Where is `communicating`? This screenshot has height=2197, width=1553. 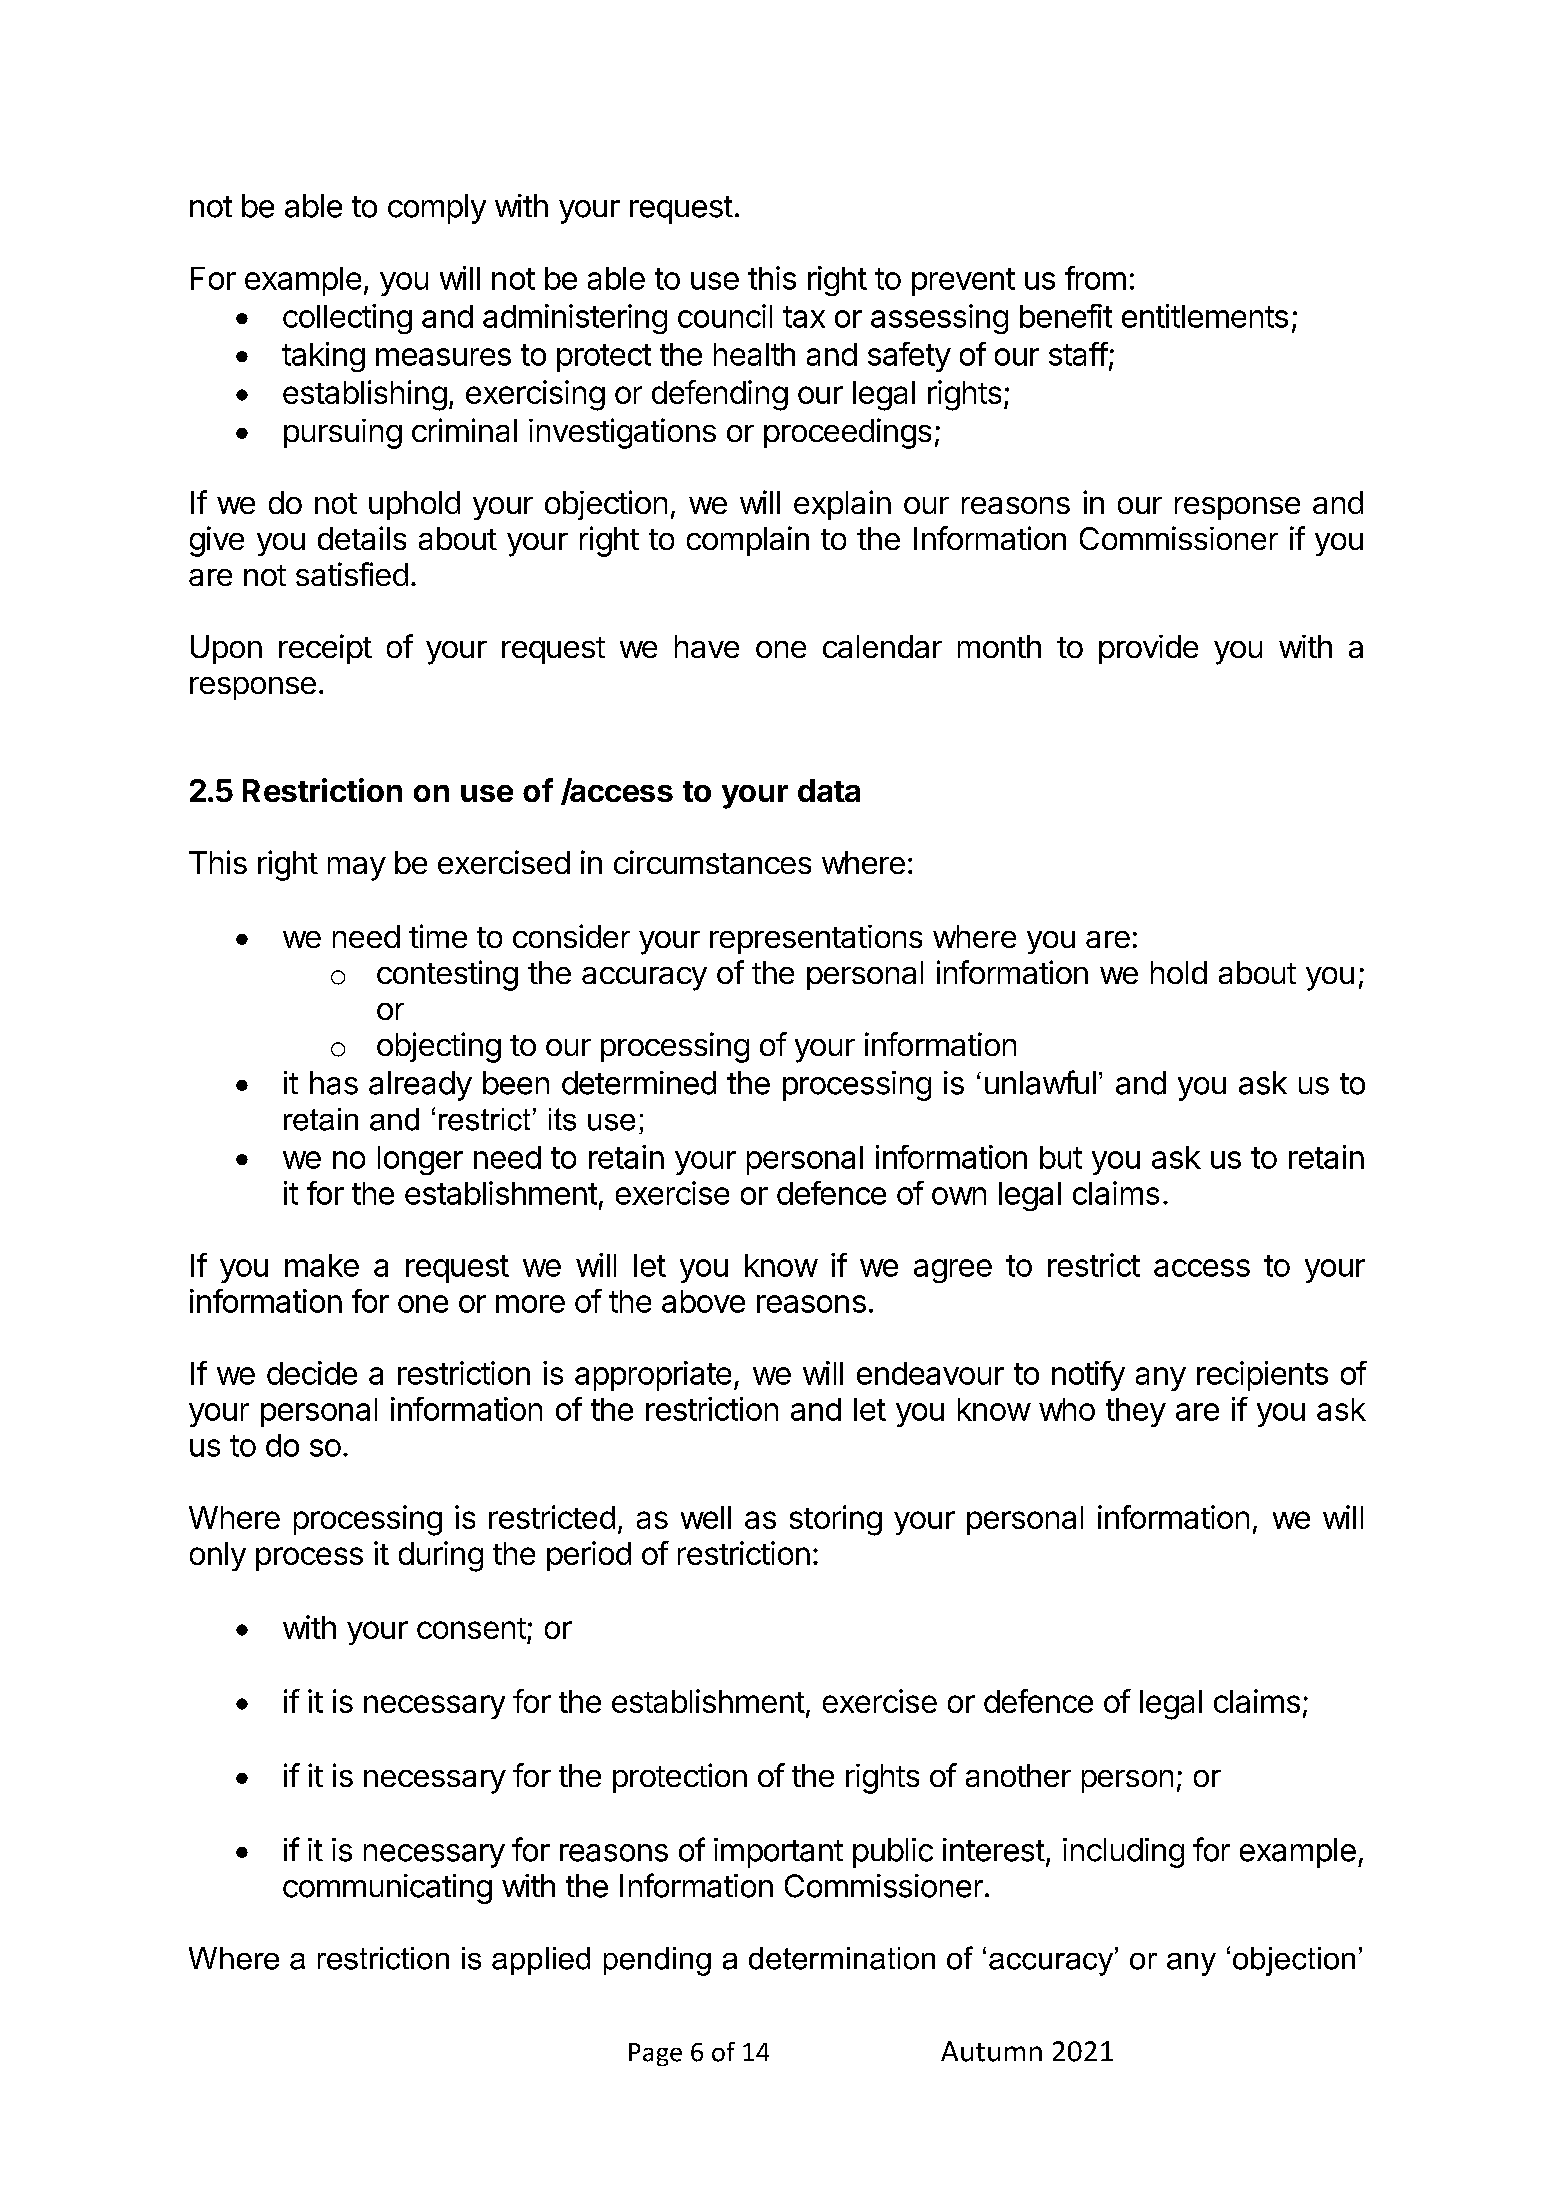 communicating is located at coordinates (387, 1889).
